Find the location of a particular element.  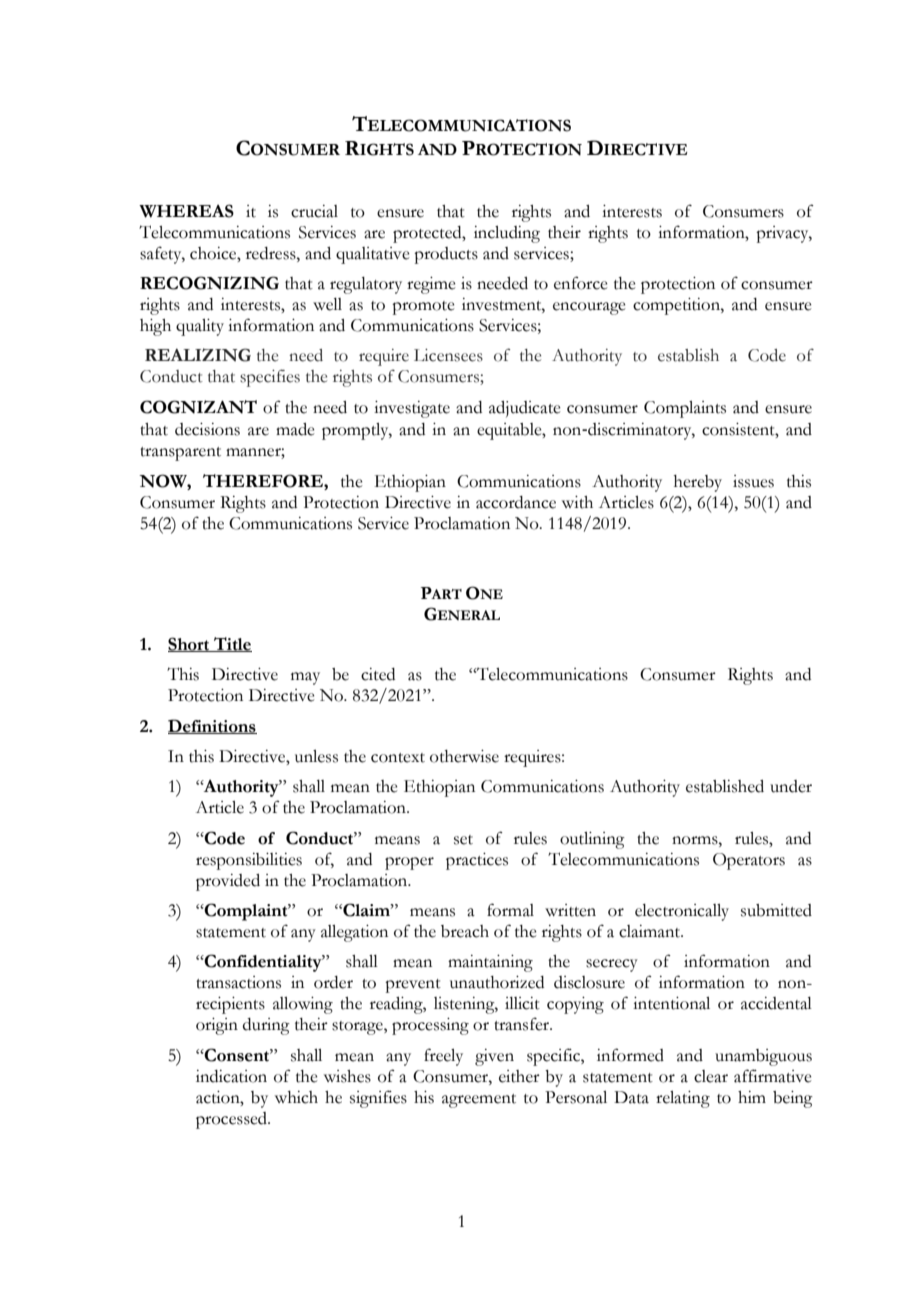

provided is located at coordinates (228, 882).
